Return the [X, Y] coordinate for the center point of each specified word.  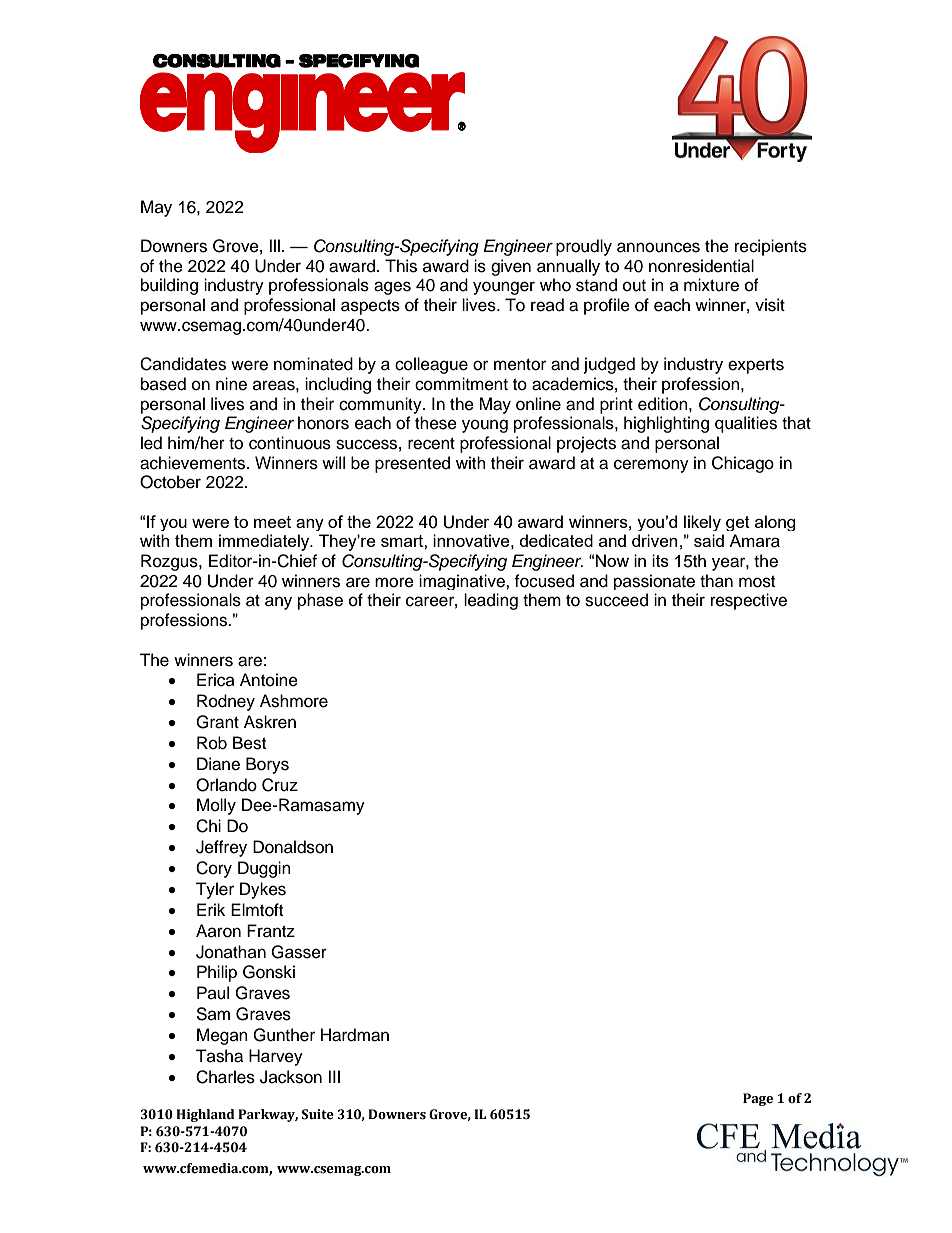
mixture [711, 285]
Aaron [218, 931]
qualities [746, 424]
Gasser [299, 952]
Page [758, 1099]
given [511, 267]
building [169, 286]
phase [320, 601]
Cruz [280, 785]
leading [491, 601]
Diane [218, 764]
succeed [616, 600]
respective [749, 601]
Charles [225, 1077]
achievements [194, 463]
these [436, 423]
